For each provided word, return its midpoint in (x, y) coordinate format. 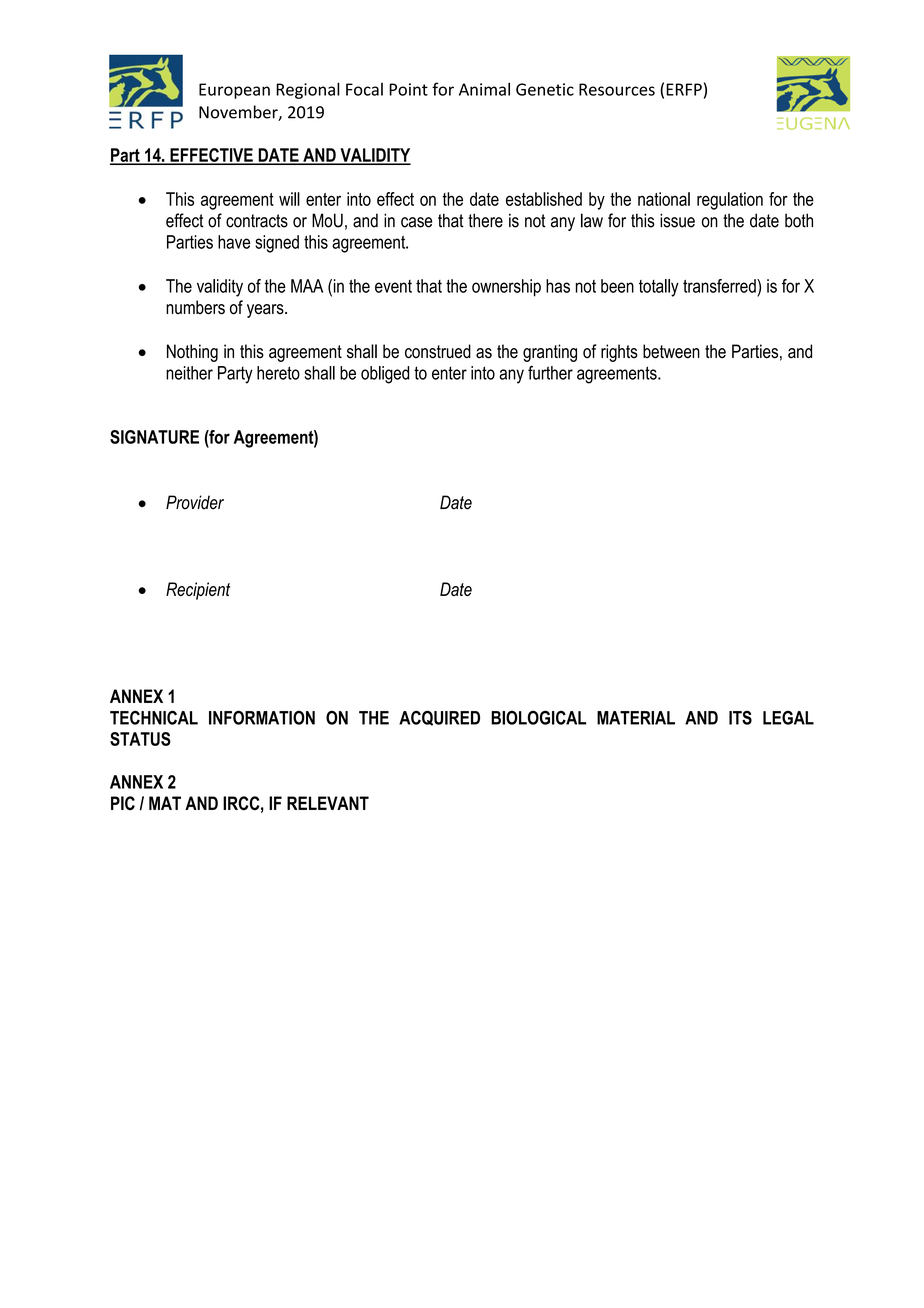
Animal (484, 89)
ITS (740, 718)
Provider (195, 502)
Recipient (198, 591)
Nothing (192, 353)
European (234, 91)
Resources (617, 89)
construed (438, 351)
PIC (123, 803)
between (671, 351)
